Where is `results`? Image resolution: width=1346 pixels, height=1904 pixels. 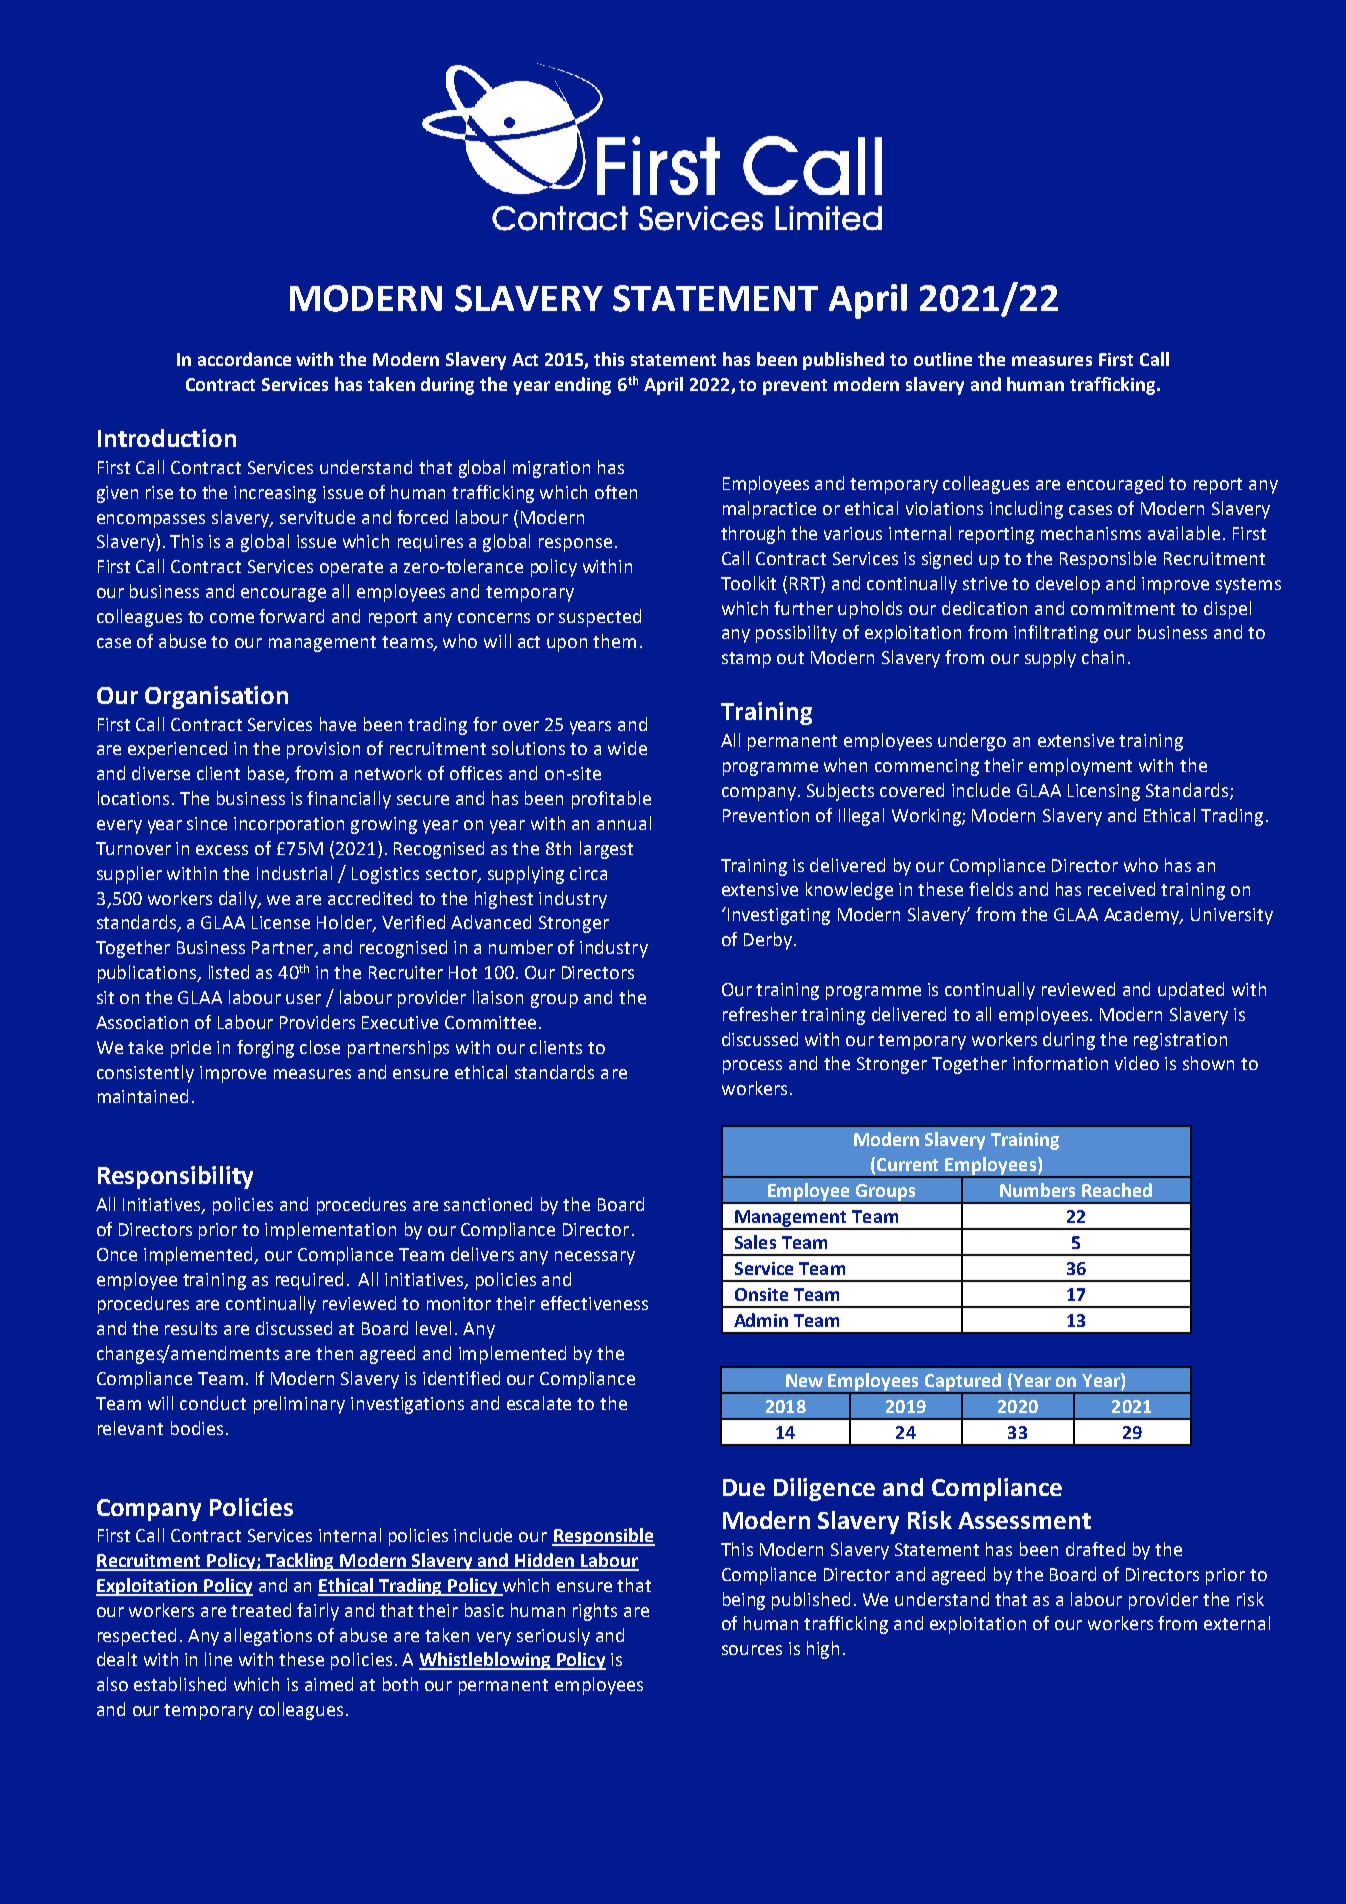
results is located at coordinates (191, 1328).
